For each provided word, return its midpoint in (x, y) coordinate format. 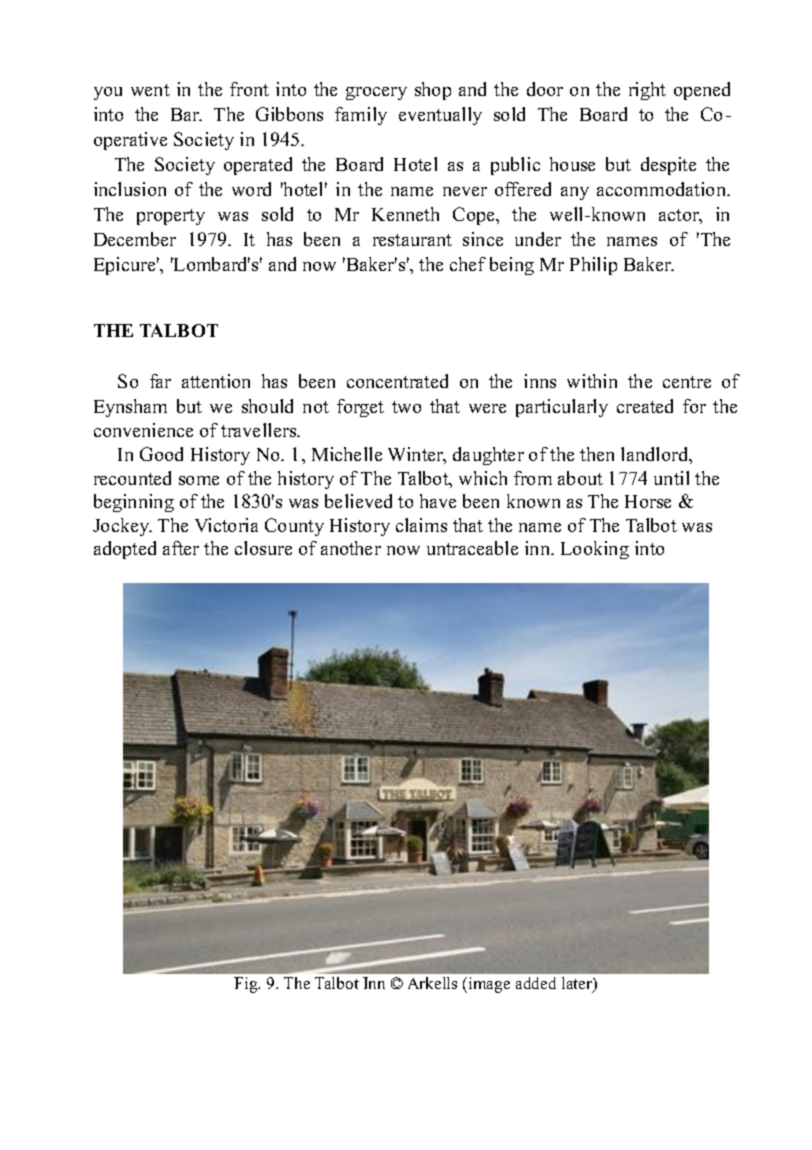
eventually (440, 116)
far (160, 381)
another (351, 548)
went (150, 90)
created (645, 406)
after (181, 548)
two (406, 407)
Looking (595, 550)
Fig (247, 985)
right (647, 91)
